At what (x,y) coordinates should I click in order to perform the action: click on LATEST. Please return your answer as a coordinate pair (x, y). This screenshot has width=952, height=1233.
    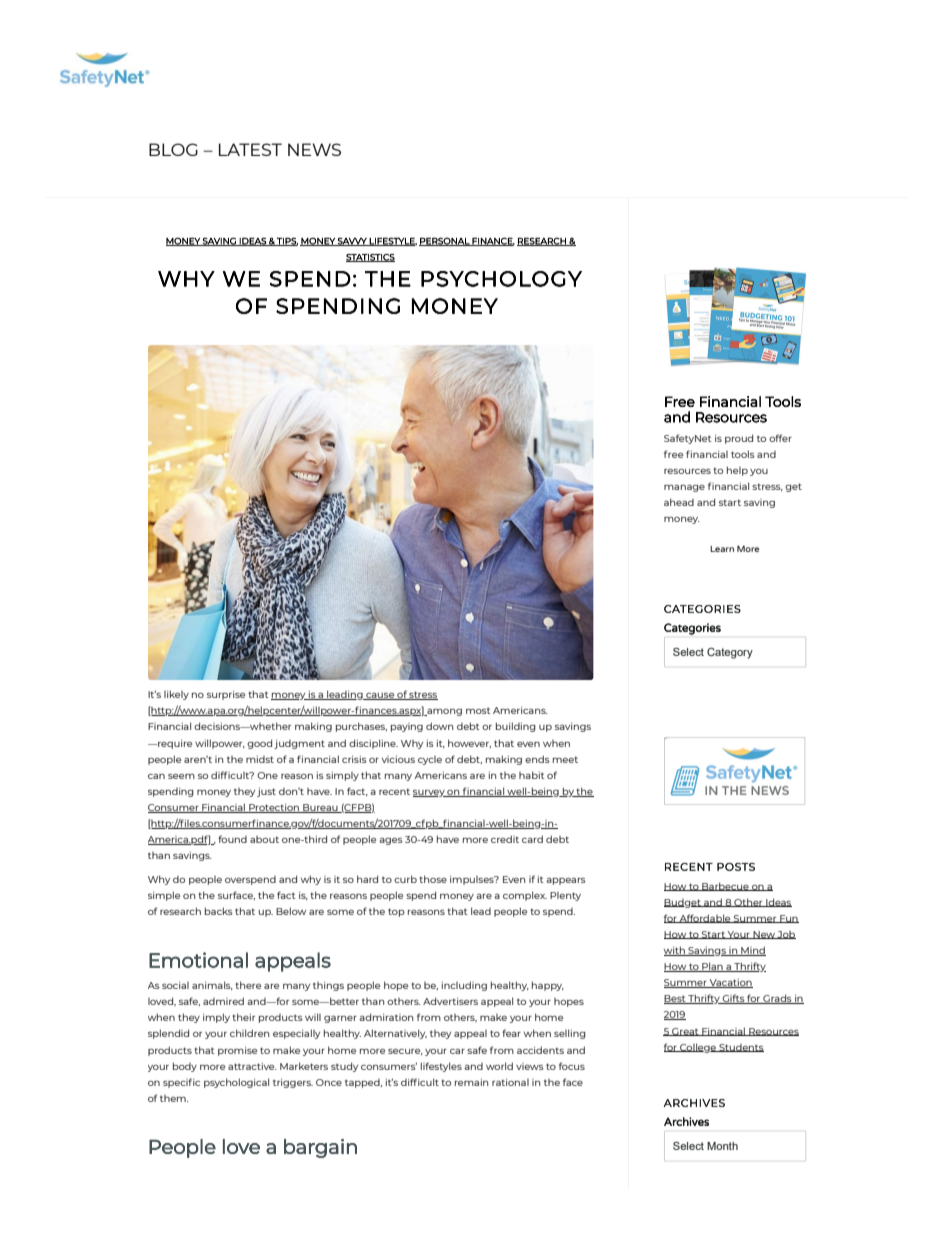
    Looking at the image, I should click on (250, 149).
